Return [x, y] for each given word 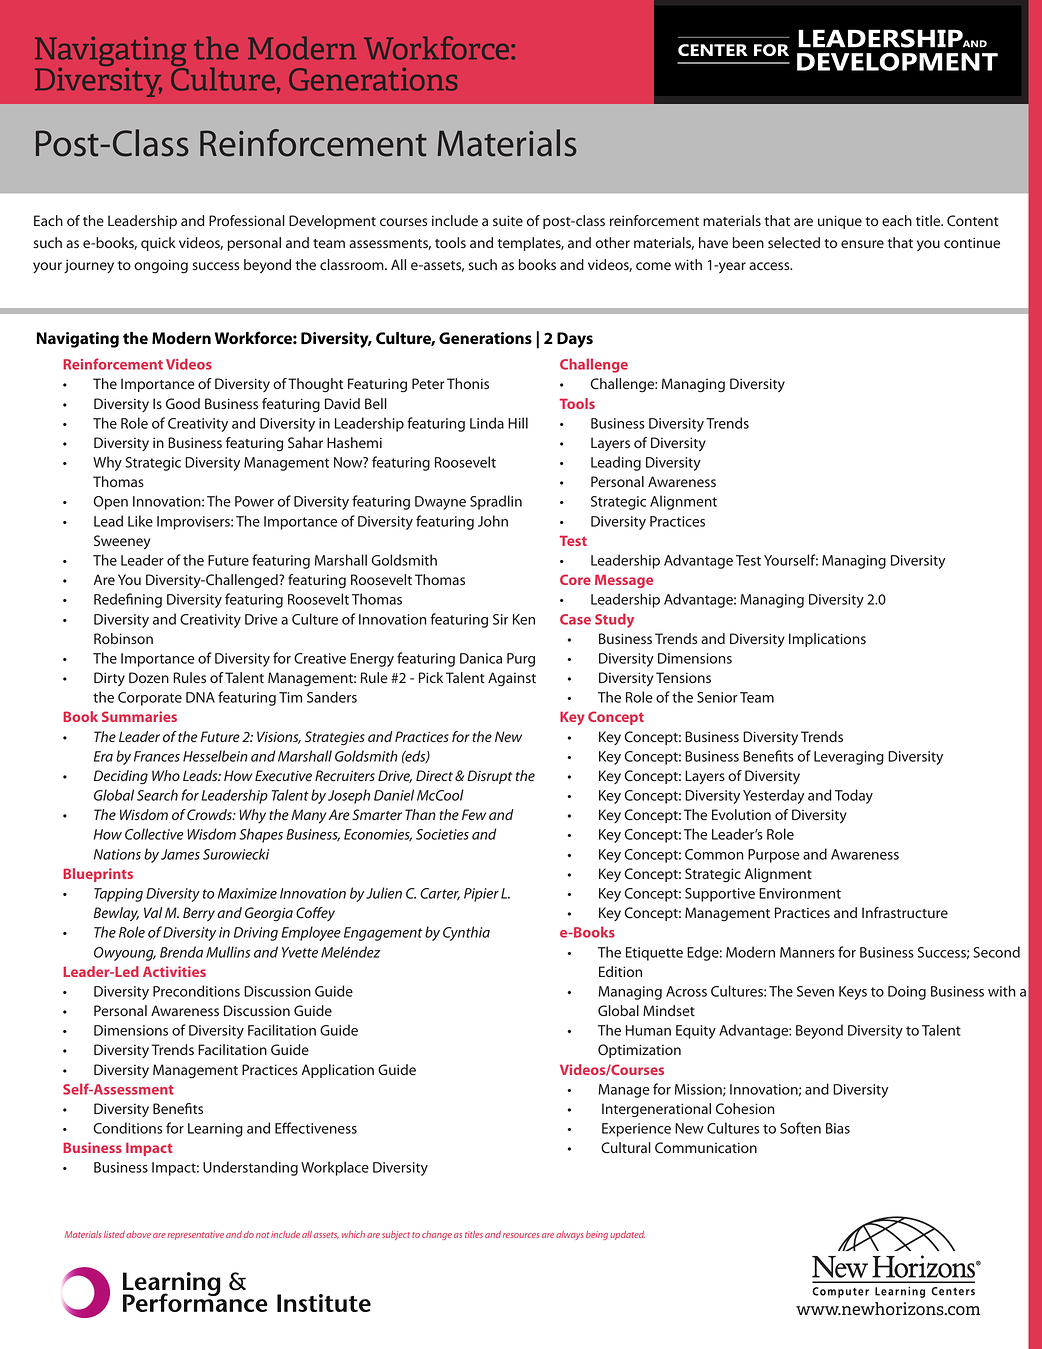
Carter [440, 894]
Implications [827, 640]
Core [575, 579]
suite [508, 221]
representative [195, 1235]
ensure [862, 244]
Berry [199, 914]
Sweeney [122, 542]
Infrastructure [905, 913]
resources [521, 1235]
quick [158, 244]
